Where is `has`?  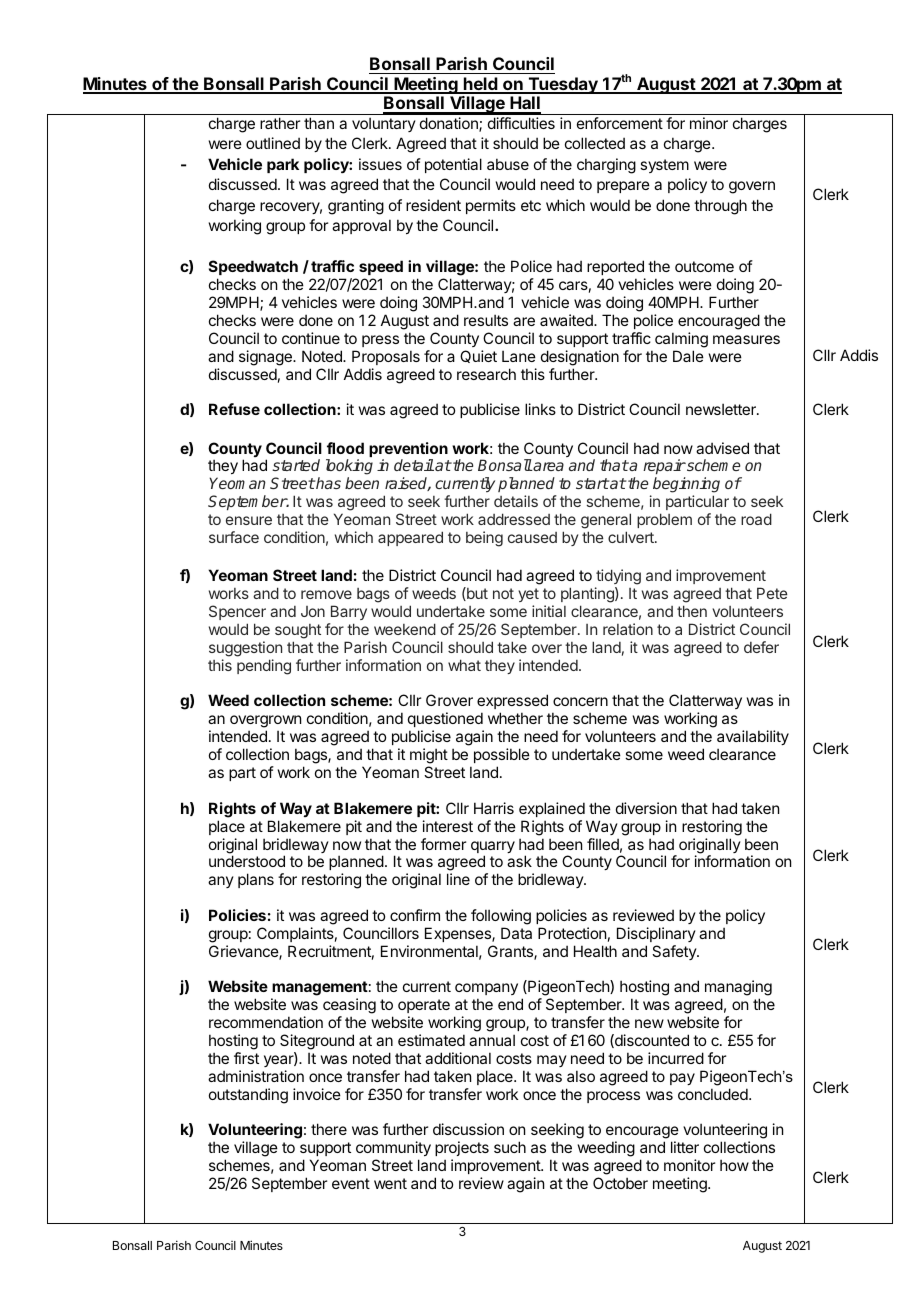
has is located at coordinates (327, 483).
